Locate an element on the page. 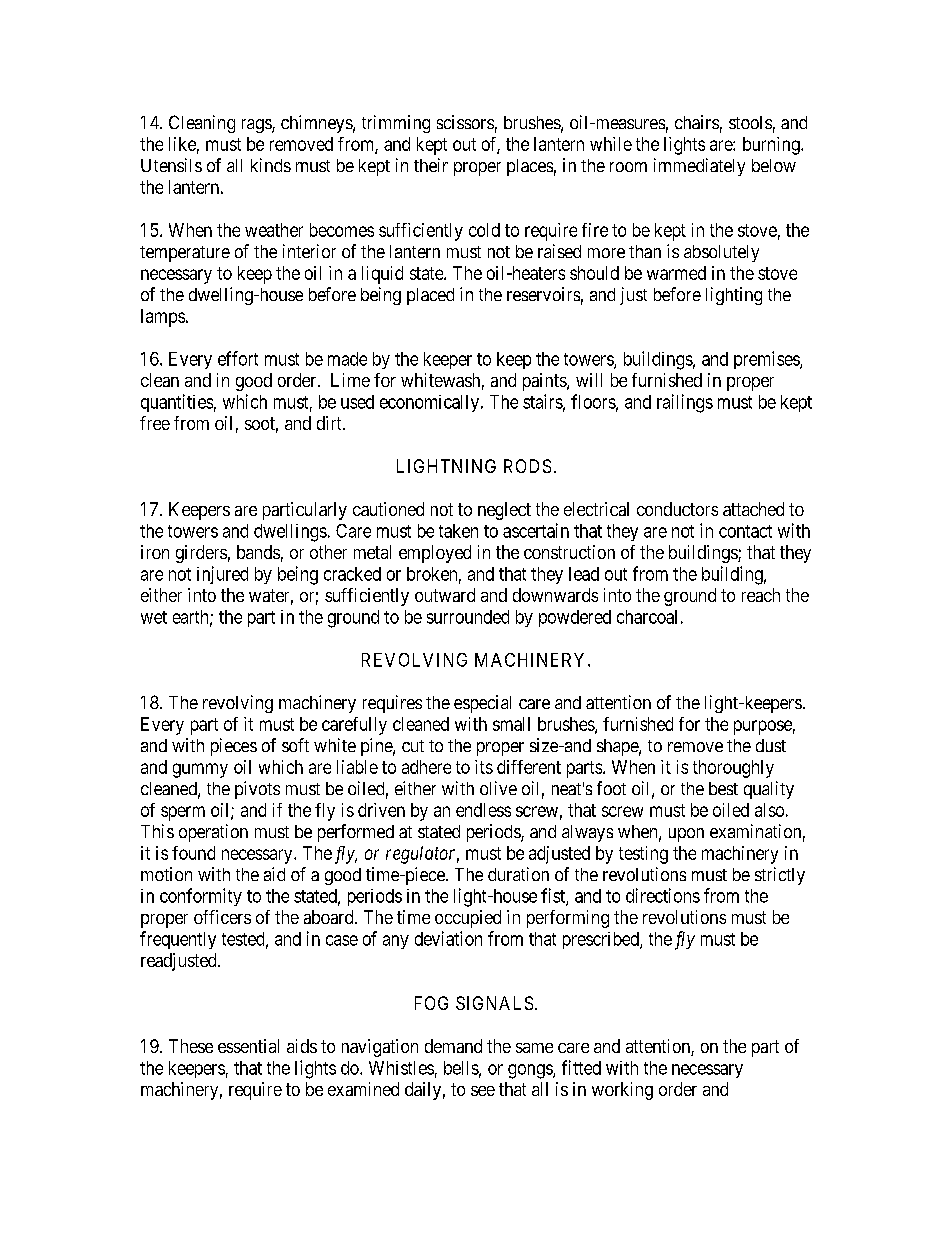 The image size is (952, 1233). thoroughly is located at coordinates (733, 769).
